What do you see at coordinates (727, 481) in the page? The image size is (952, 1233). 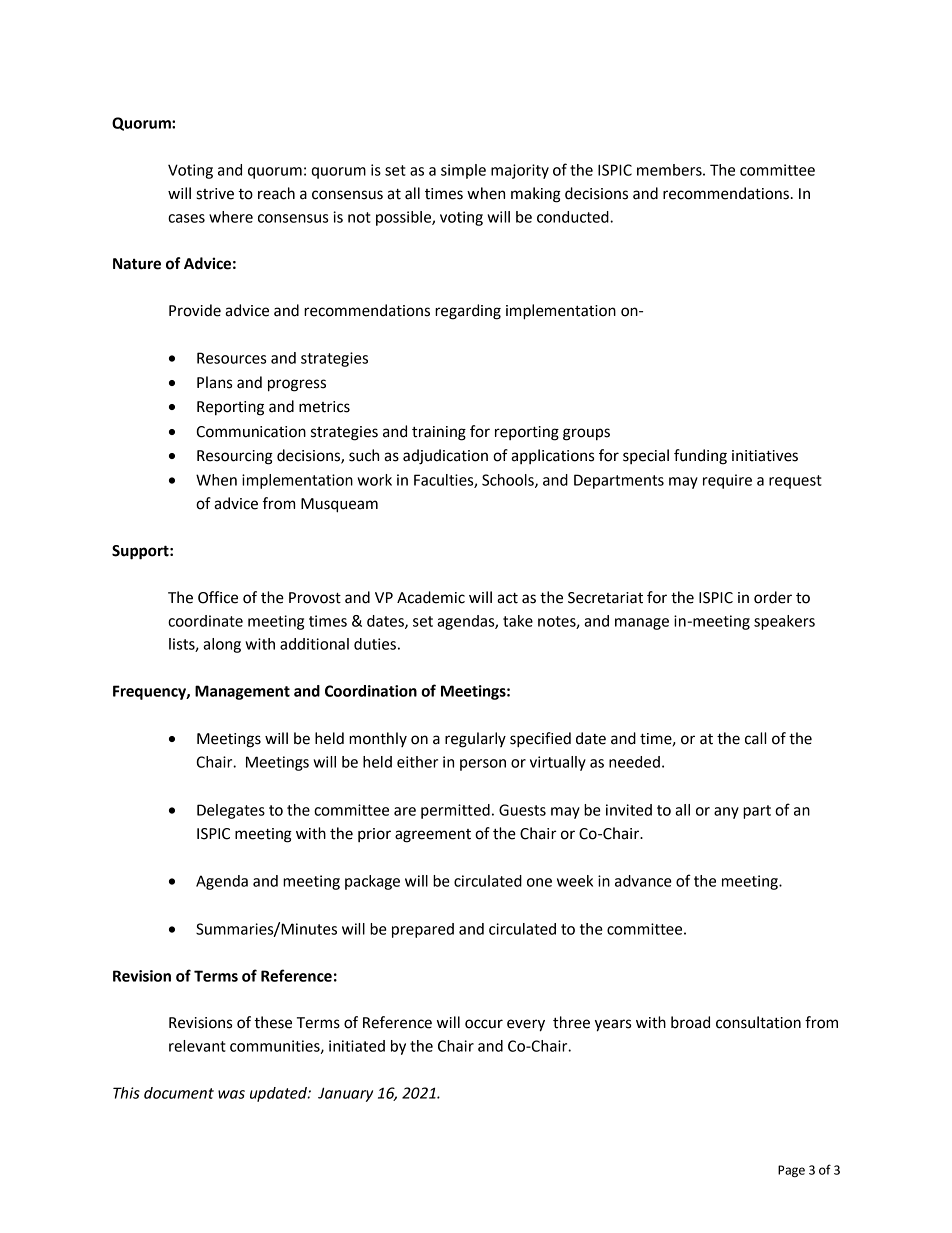 I see `require` at bounding box center [727, 481].
